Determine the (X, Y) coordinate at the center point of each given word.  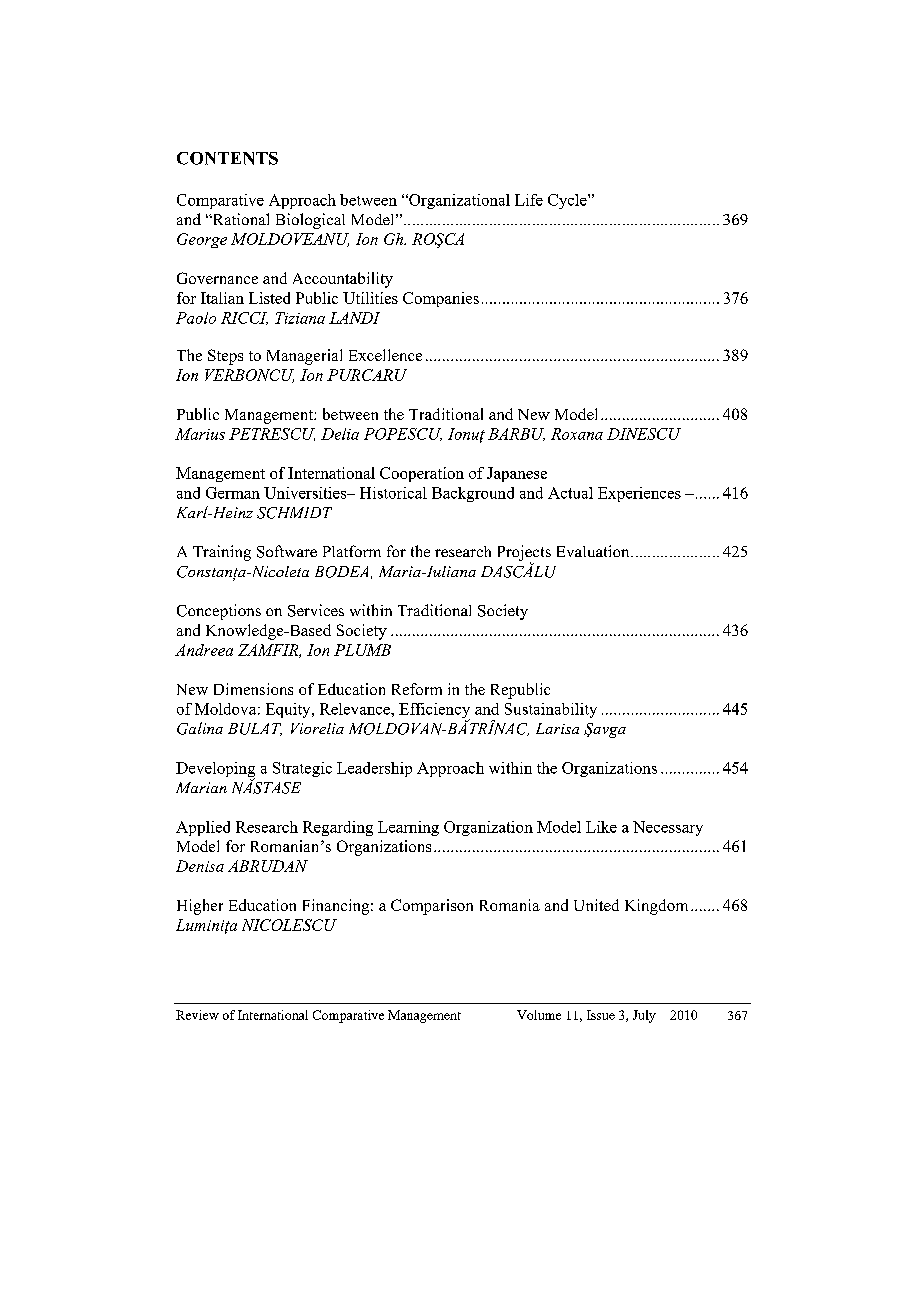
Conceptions (219, 612)
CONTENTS (227, 158)
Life (529, 200)
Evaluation (594, 551)
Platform (352, 551)
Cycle (568, 201)
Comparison (432, 907)
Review (197, 1015)
